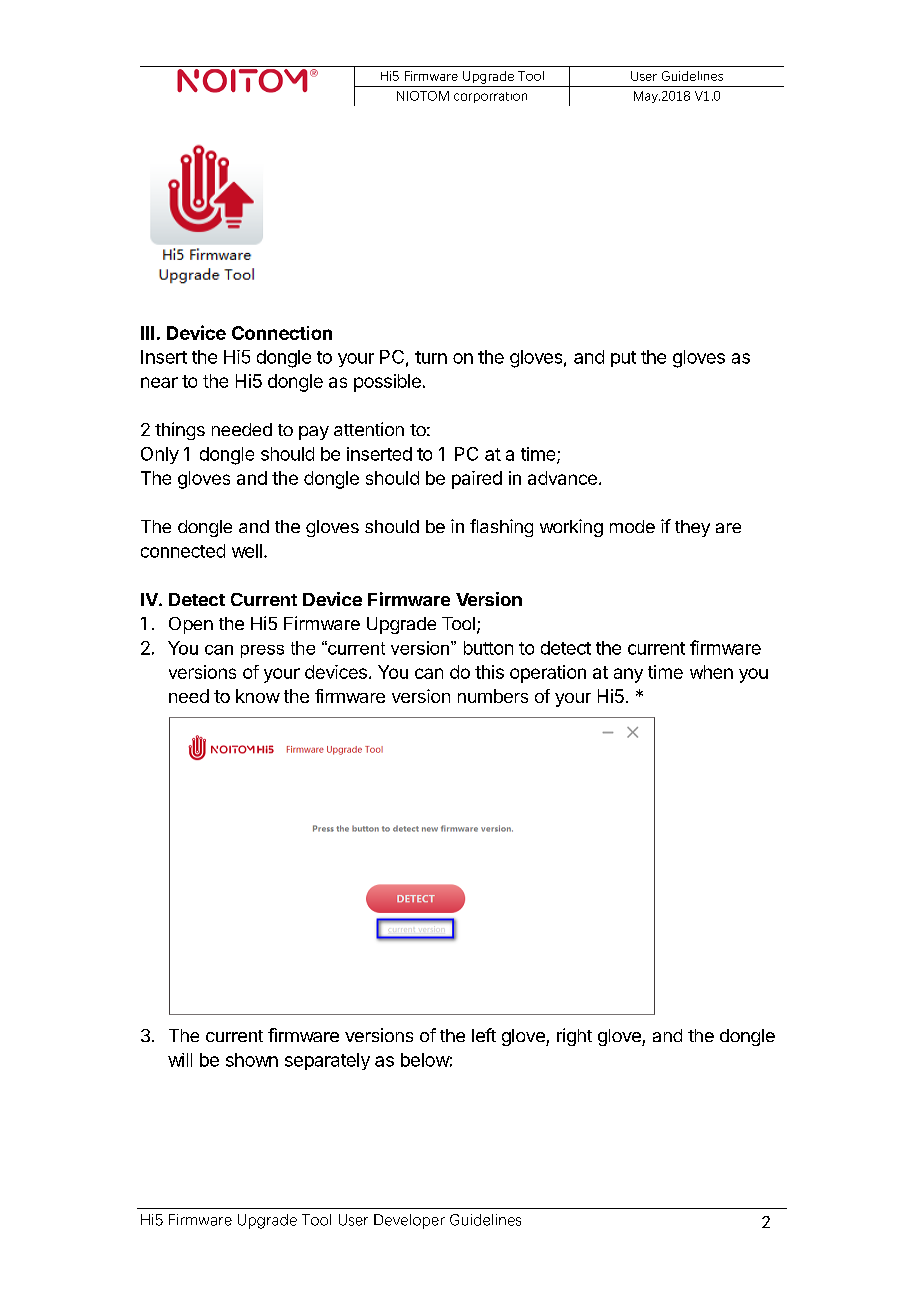 The height and width of the document is (1308, 924). What do you see at coordinates (623, 359) in the document?
I see `put` at bounding box center [623, 359].
